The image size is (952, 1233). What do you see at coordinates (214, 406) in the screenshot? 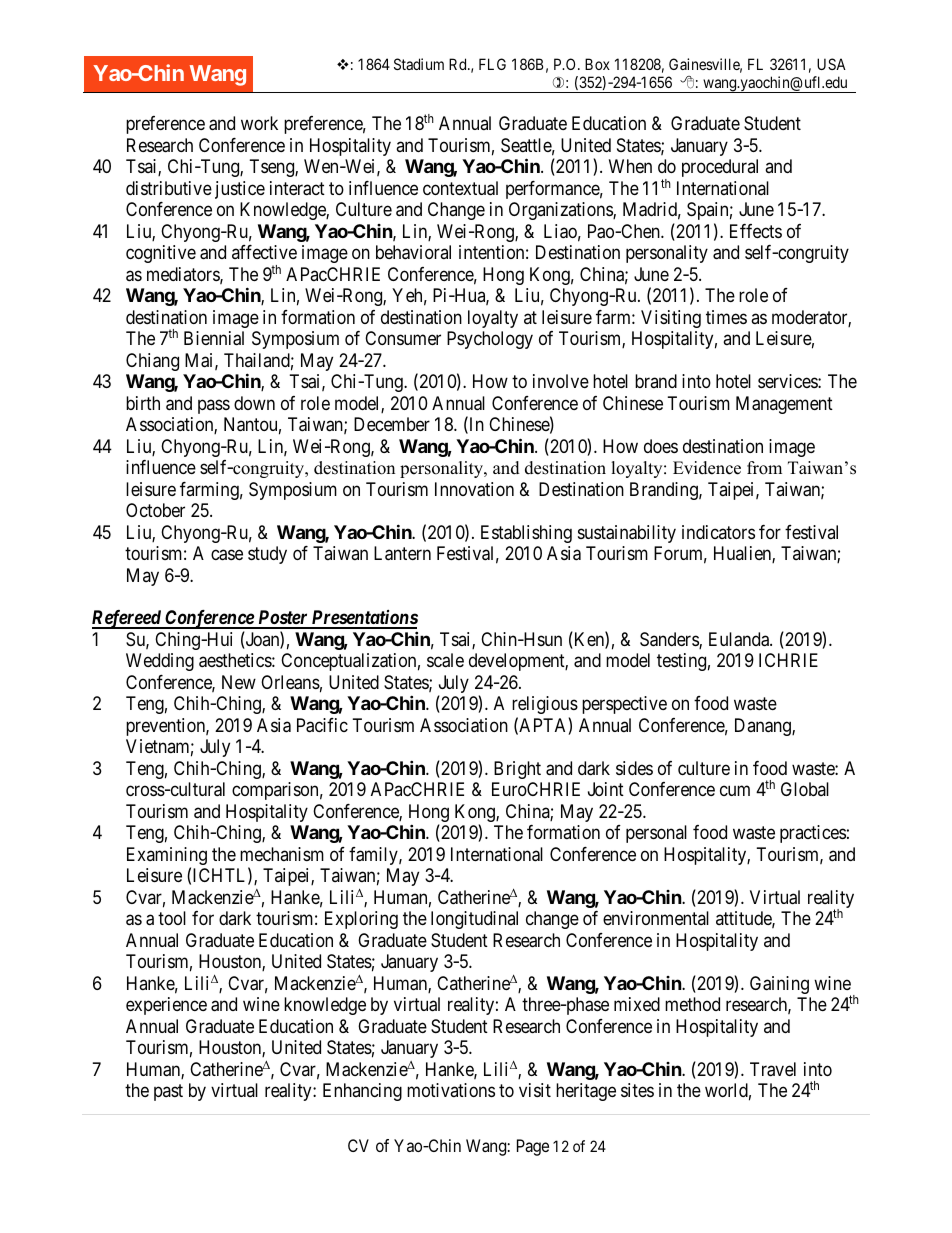
I see `pass` at bounding box center [214, 406].
